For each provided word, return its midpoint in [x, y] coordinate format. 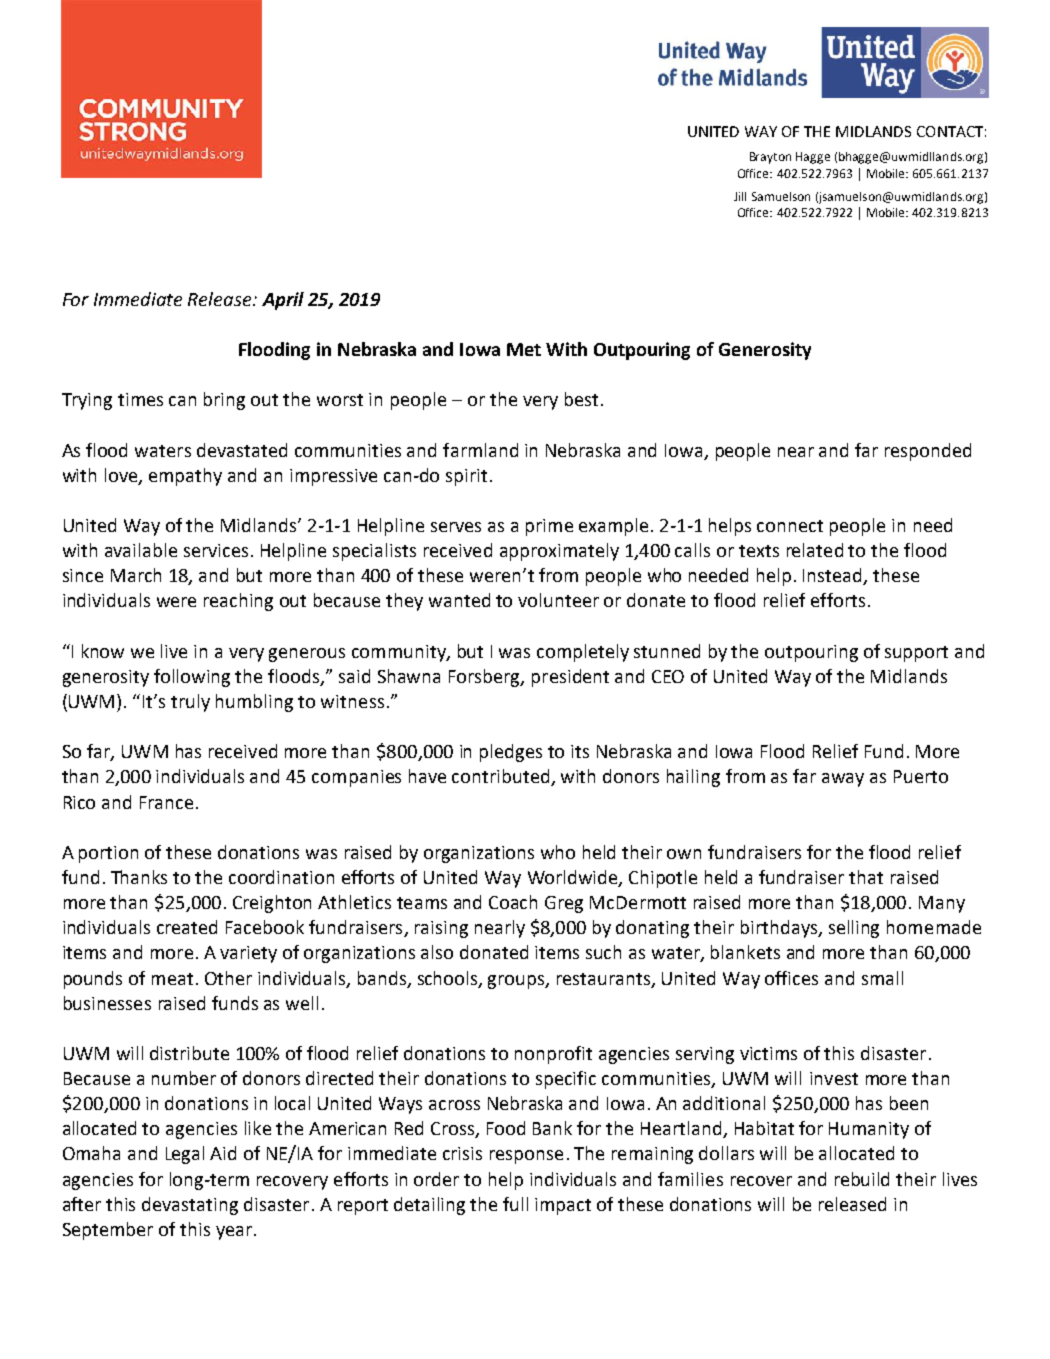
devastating [190, 1206]
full [515, 1204]
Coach [513, 902]
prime [549, 527]
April [283, 301]
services [216, 550]
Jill [740, 196]
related [815, 550]
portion [108, 854]
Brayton [770, 158]
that [866, 877]
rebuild [862, 1179]
